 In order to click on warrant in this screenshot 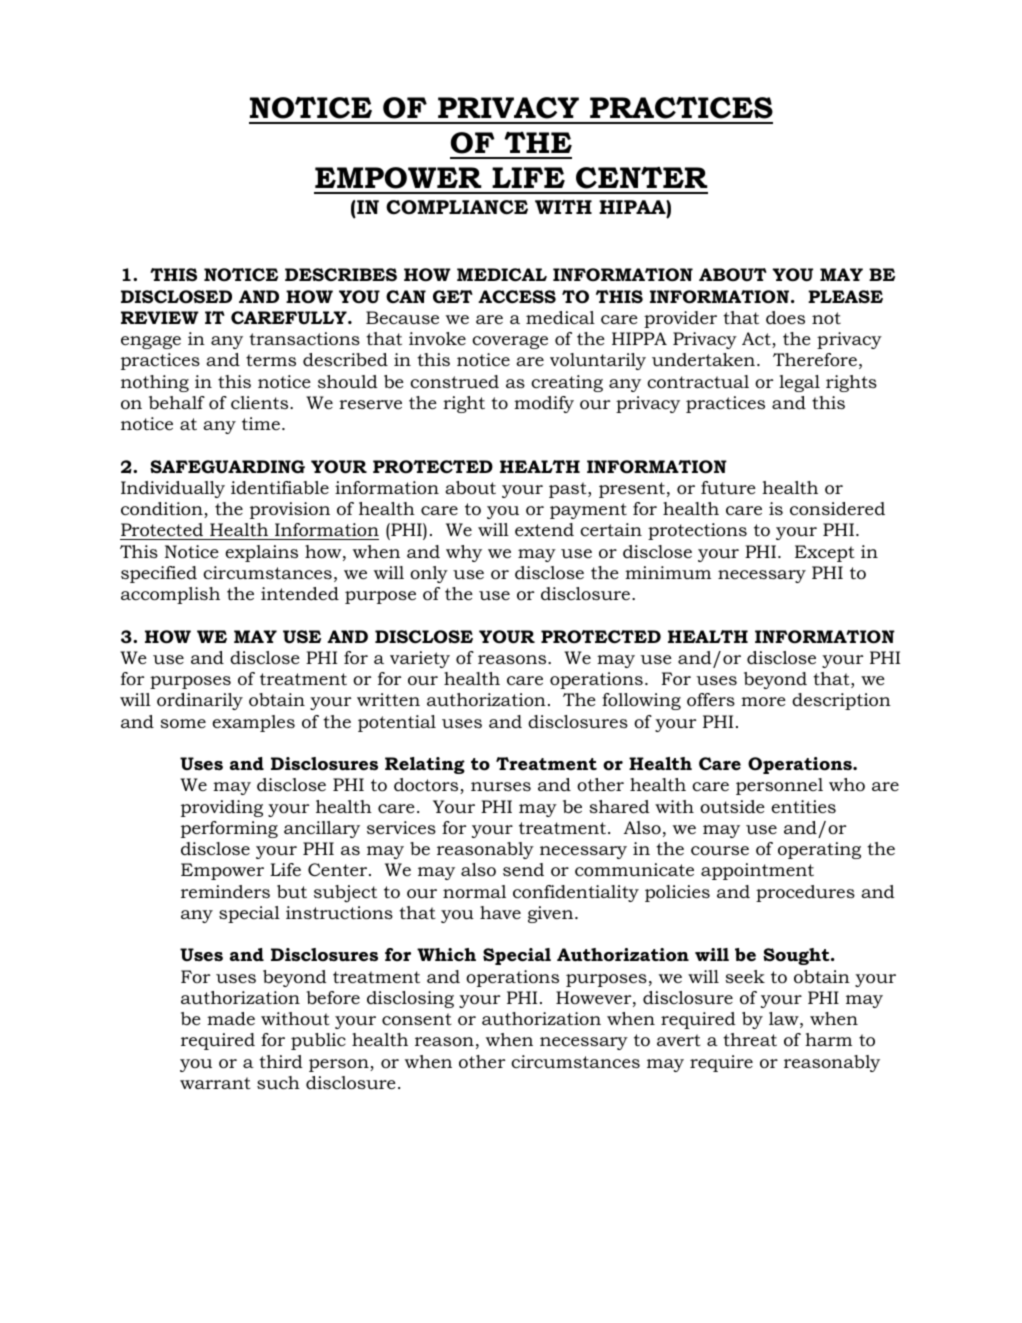, I will do `click(215, 1083)`.
